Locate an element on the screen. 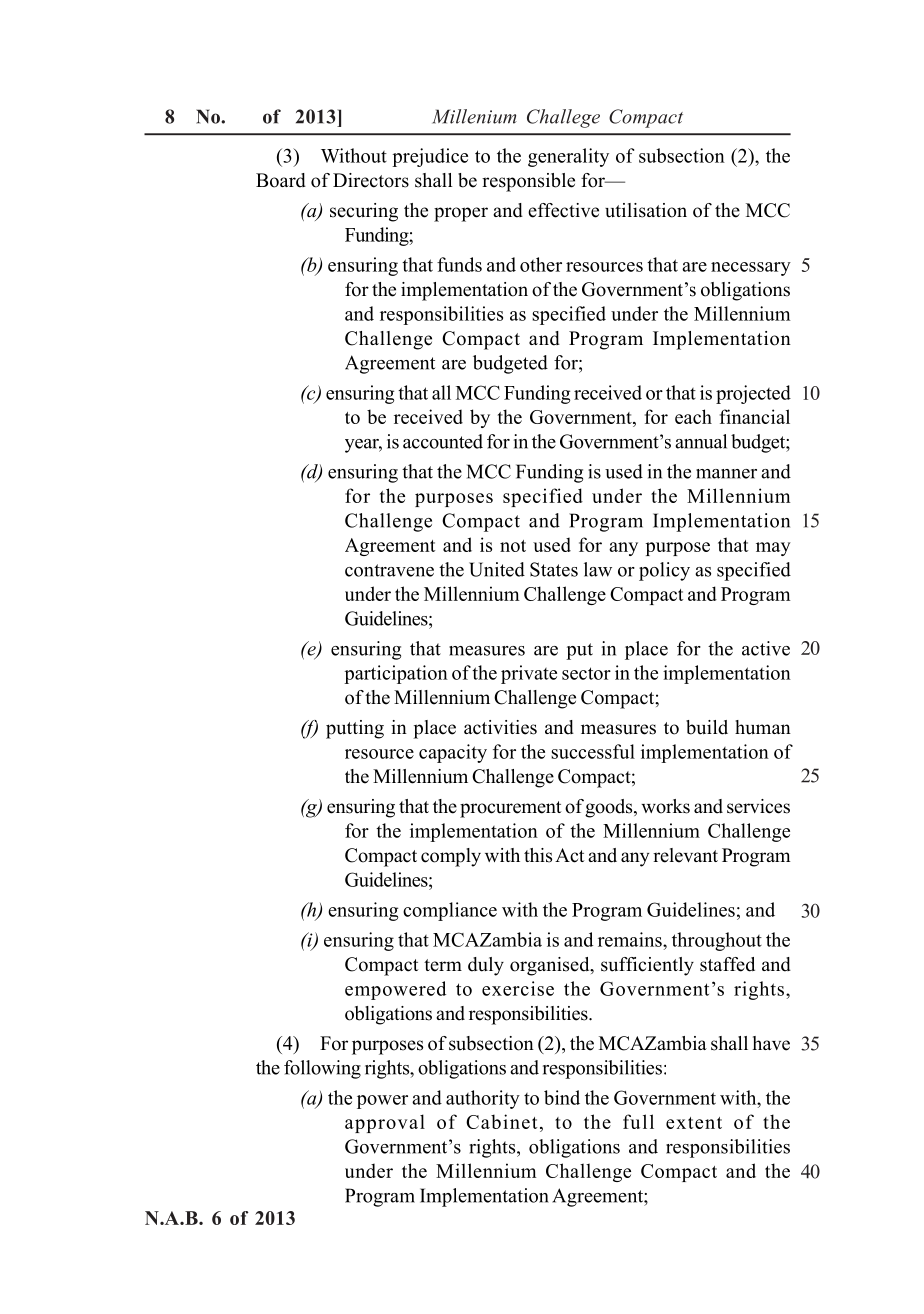  utilisation is located at coordinates (646, 210).
